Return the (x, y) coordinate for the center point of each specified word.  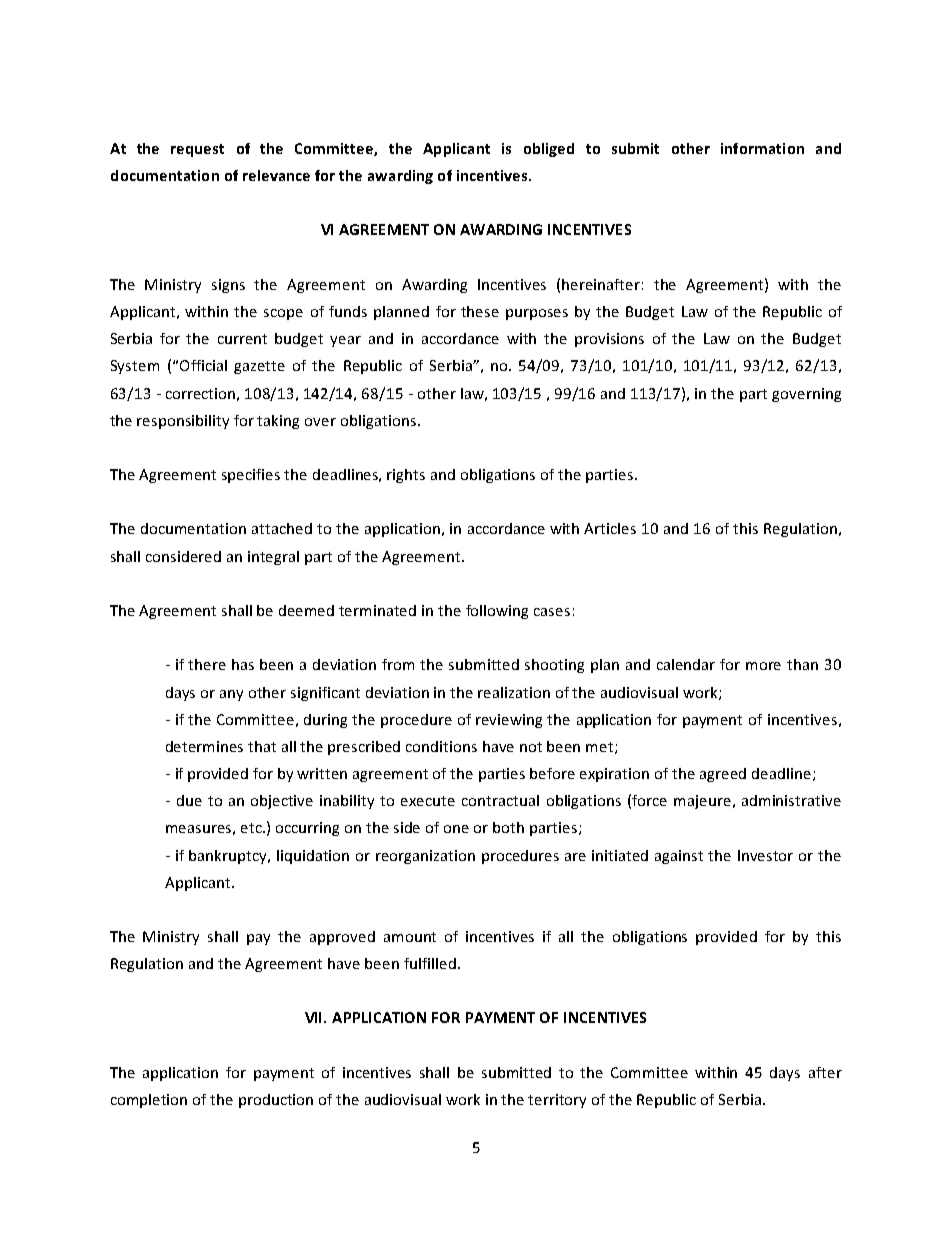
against (679, 857)
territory (557, 1101)
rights (406, 476)
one (456, 829)
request (197, 150)
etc (252, 828)
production (276, 1101)
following (497, 612)
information (762, 148)
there (207, 664)
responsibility (183, 422)
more (763, 666)
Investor (765, 855)
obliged (549, 150)
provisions (609, 340)
